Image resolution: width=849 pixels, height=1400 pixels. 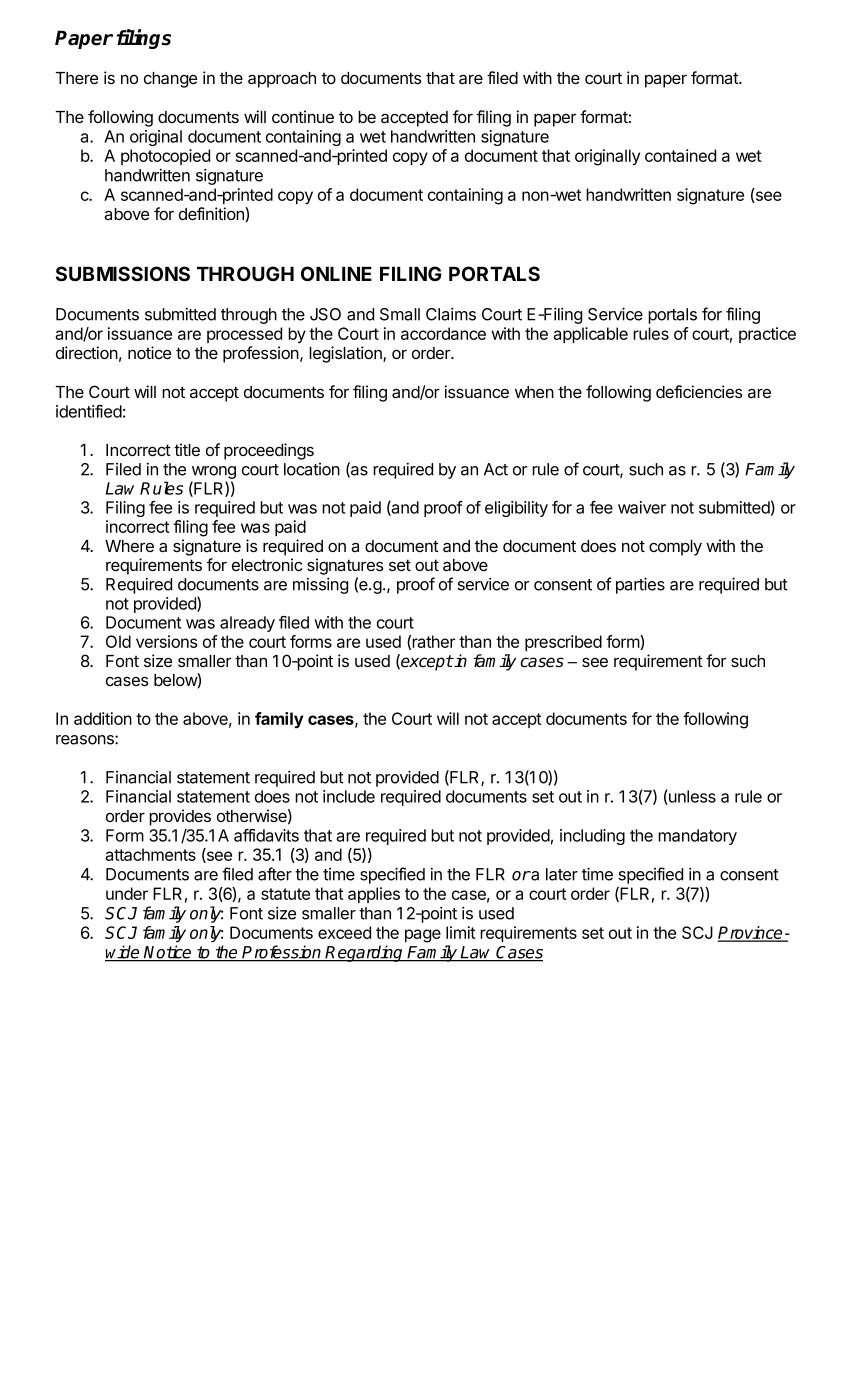 I want to click on eligibility, so click(x=516, y=509).
